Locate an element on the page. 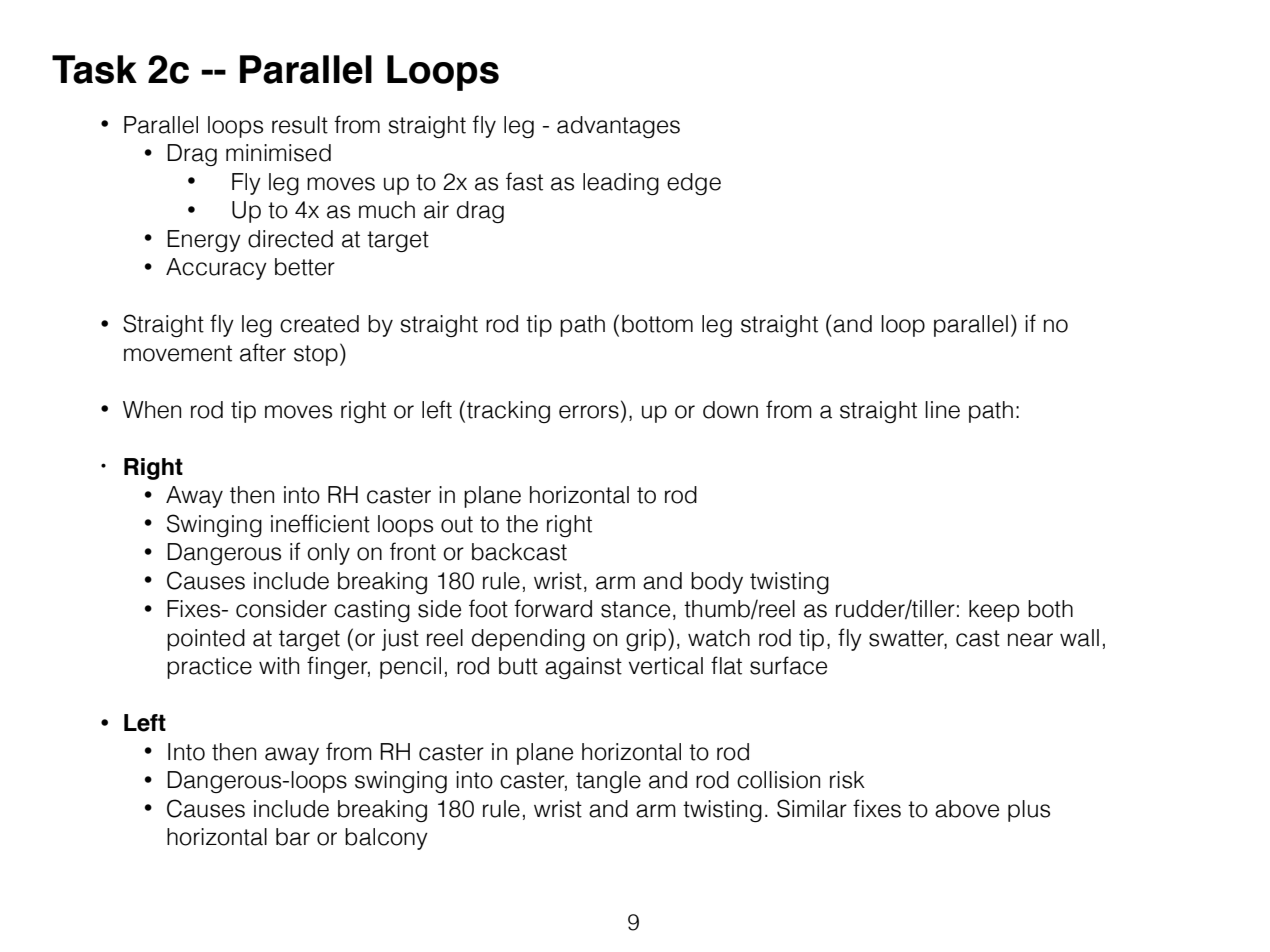 The image size is (1270, 952). edge is located at coordinates (694, 184).
